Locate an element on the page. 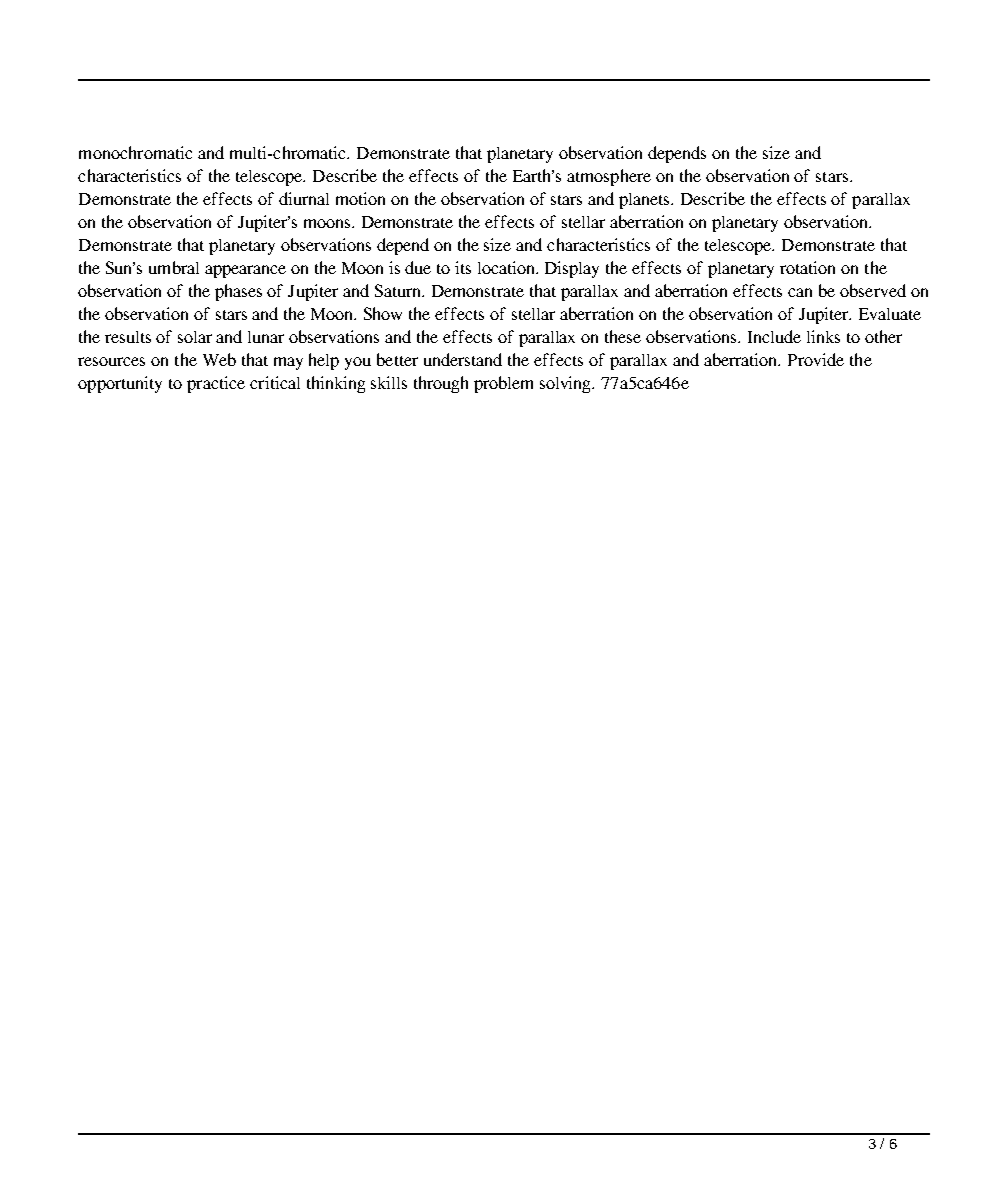 The image size is (1008, 1186). diurnal is located at coordinates (304, 198).
